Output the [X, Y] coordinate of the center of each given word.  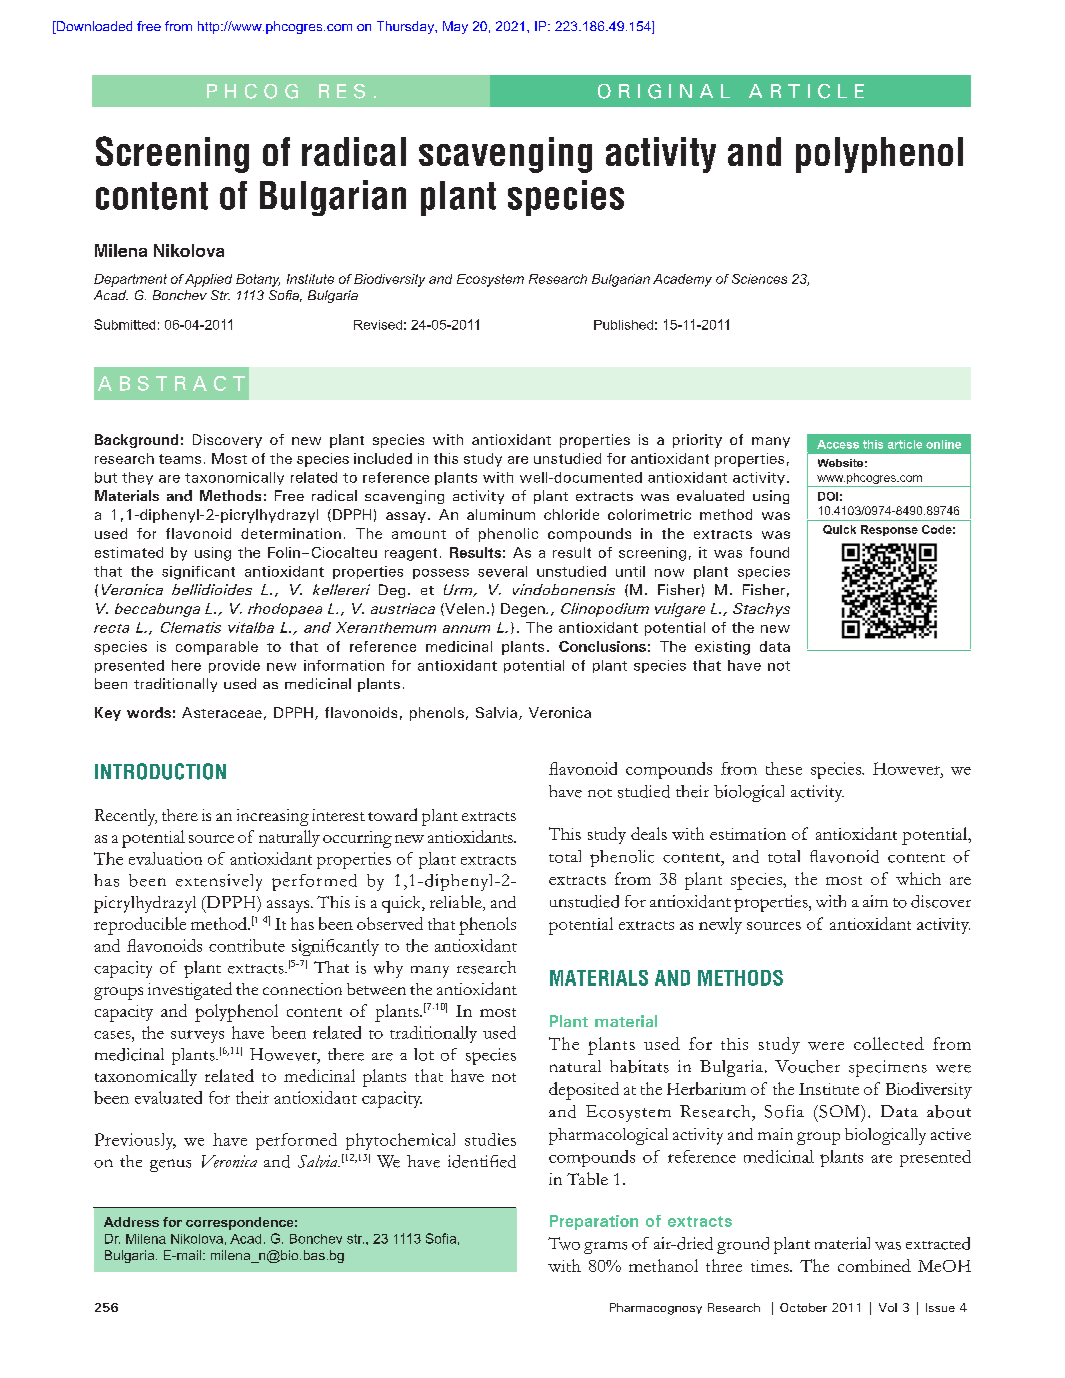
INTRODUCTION [160, 771]
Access [838, 444]
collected [889, 1043]
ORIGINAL [664, 91]
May [455, 27]
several [502, 571]
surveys [197, 1036]
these [784, 768]
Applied [208, 280]
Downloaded [93, 27]
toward [392, 814]
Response [889, 530]
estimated [129, 552]
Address [131, 1222]
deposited [584, 1091]
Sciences [759, 279]
